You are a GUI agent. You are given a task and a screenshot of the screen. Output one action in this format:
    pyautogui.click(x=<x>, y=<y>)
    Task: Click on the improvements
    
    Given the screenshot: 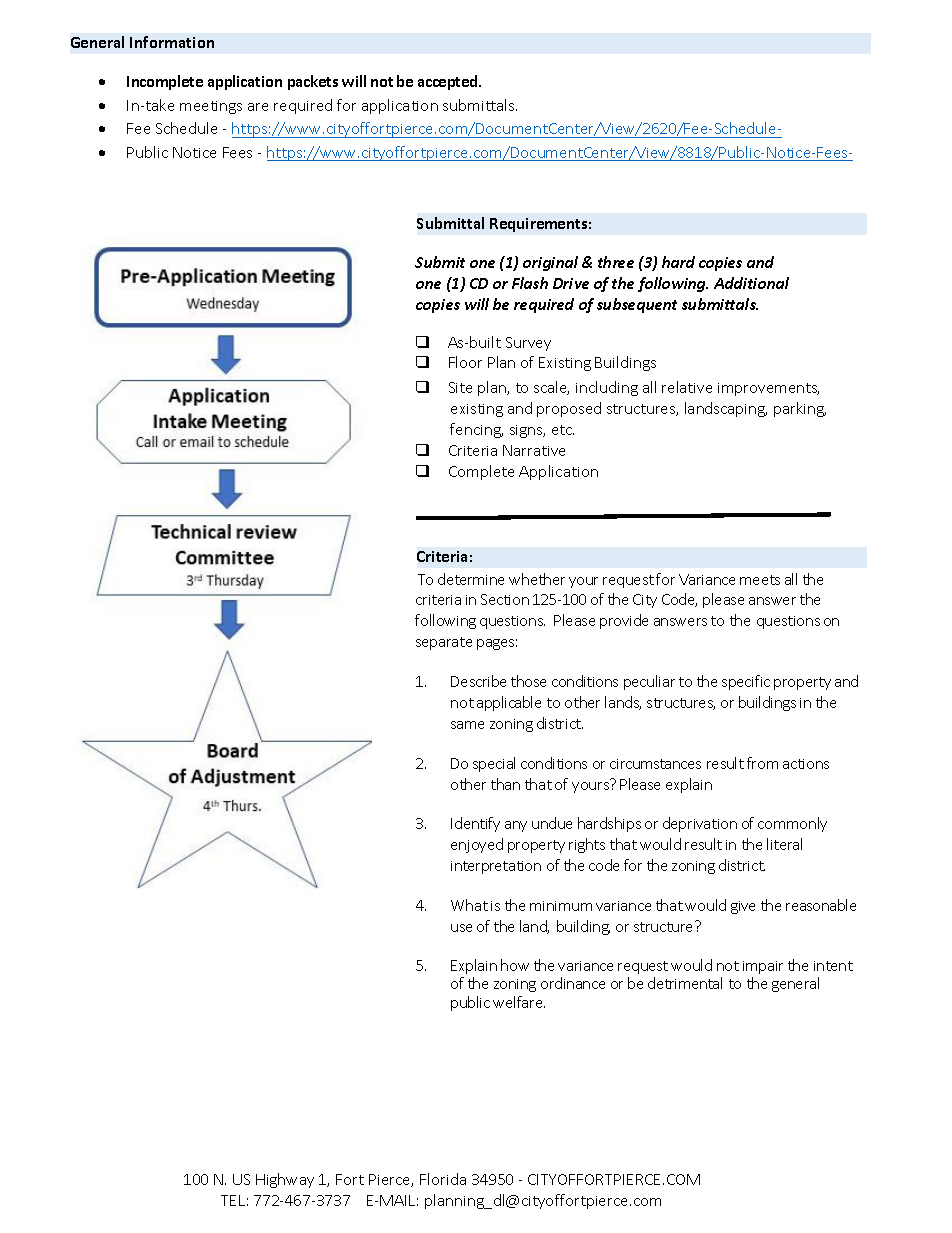 What is the action you would take?
    pyautogui.click(x=768, y=389)
